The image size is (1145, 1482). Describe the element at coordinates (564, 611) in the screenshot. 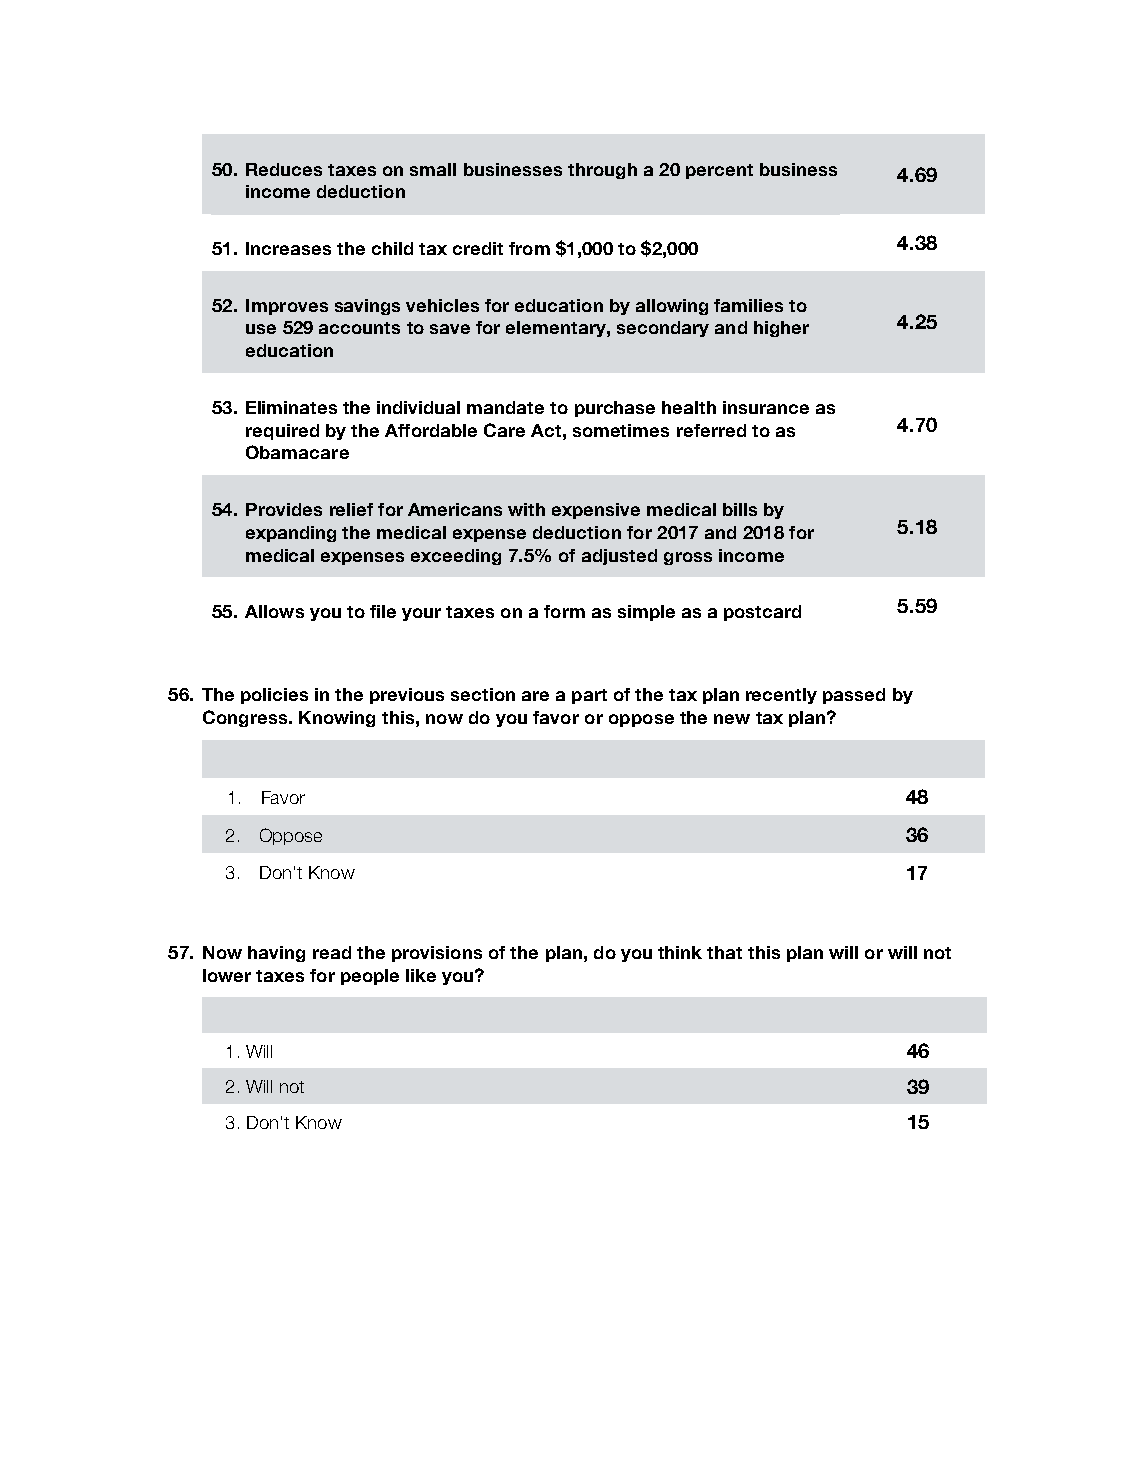

I see `form` at that location.
